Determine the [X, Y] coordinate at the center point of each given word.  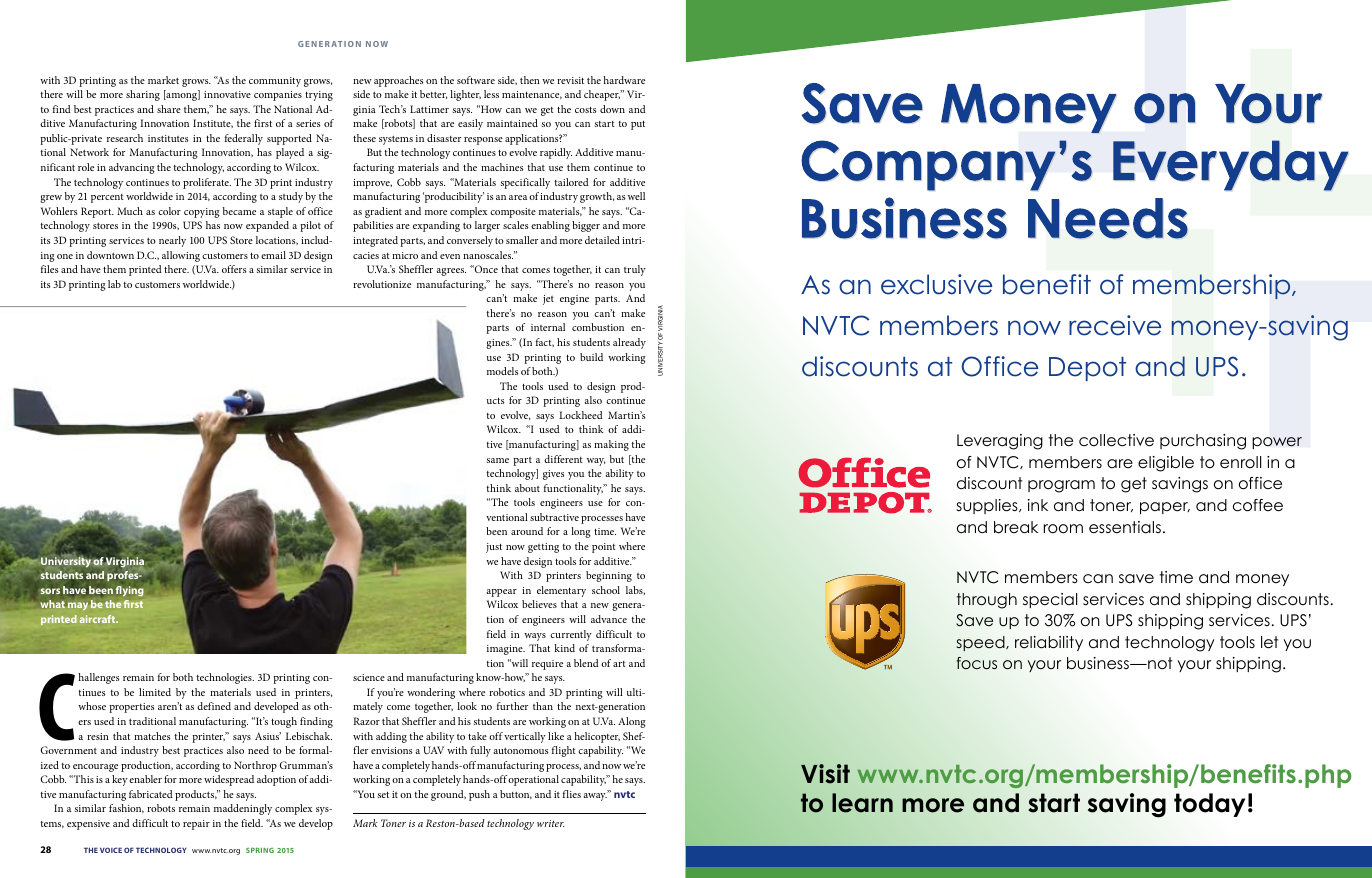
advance [609, 619]
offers [234, 269]
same [498, 460]
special [1050, 600]
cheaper [602, 95]
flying [130, 591]
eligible [1166, 464]
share [169, 109]
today [1209, 805]
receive [1115, 325]
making [611, 445]
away [595, 796]
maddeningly [243, 809]
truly [635, 270]
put [638, 125]
